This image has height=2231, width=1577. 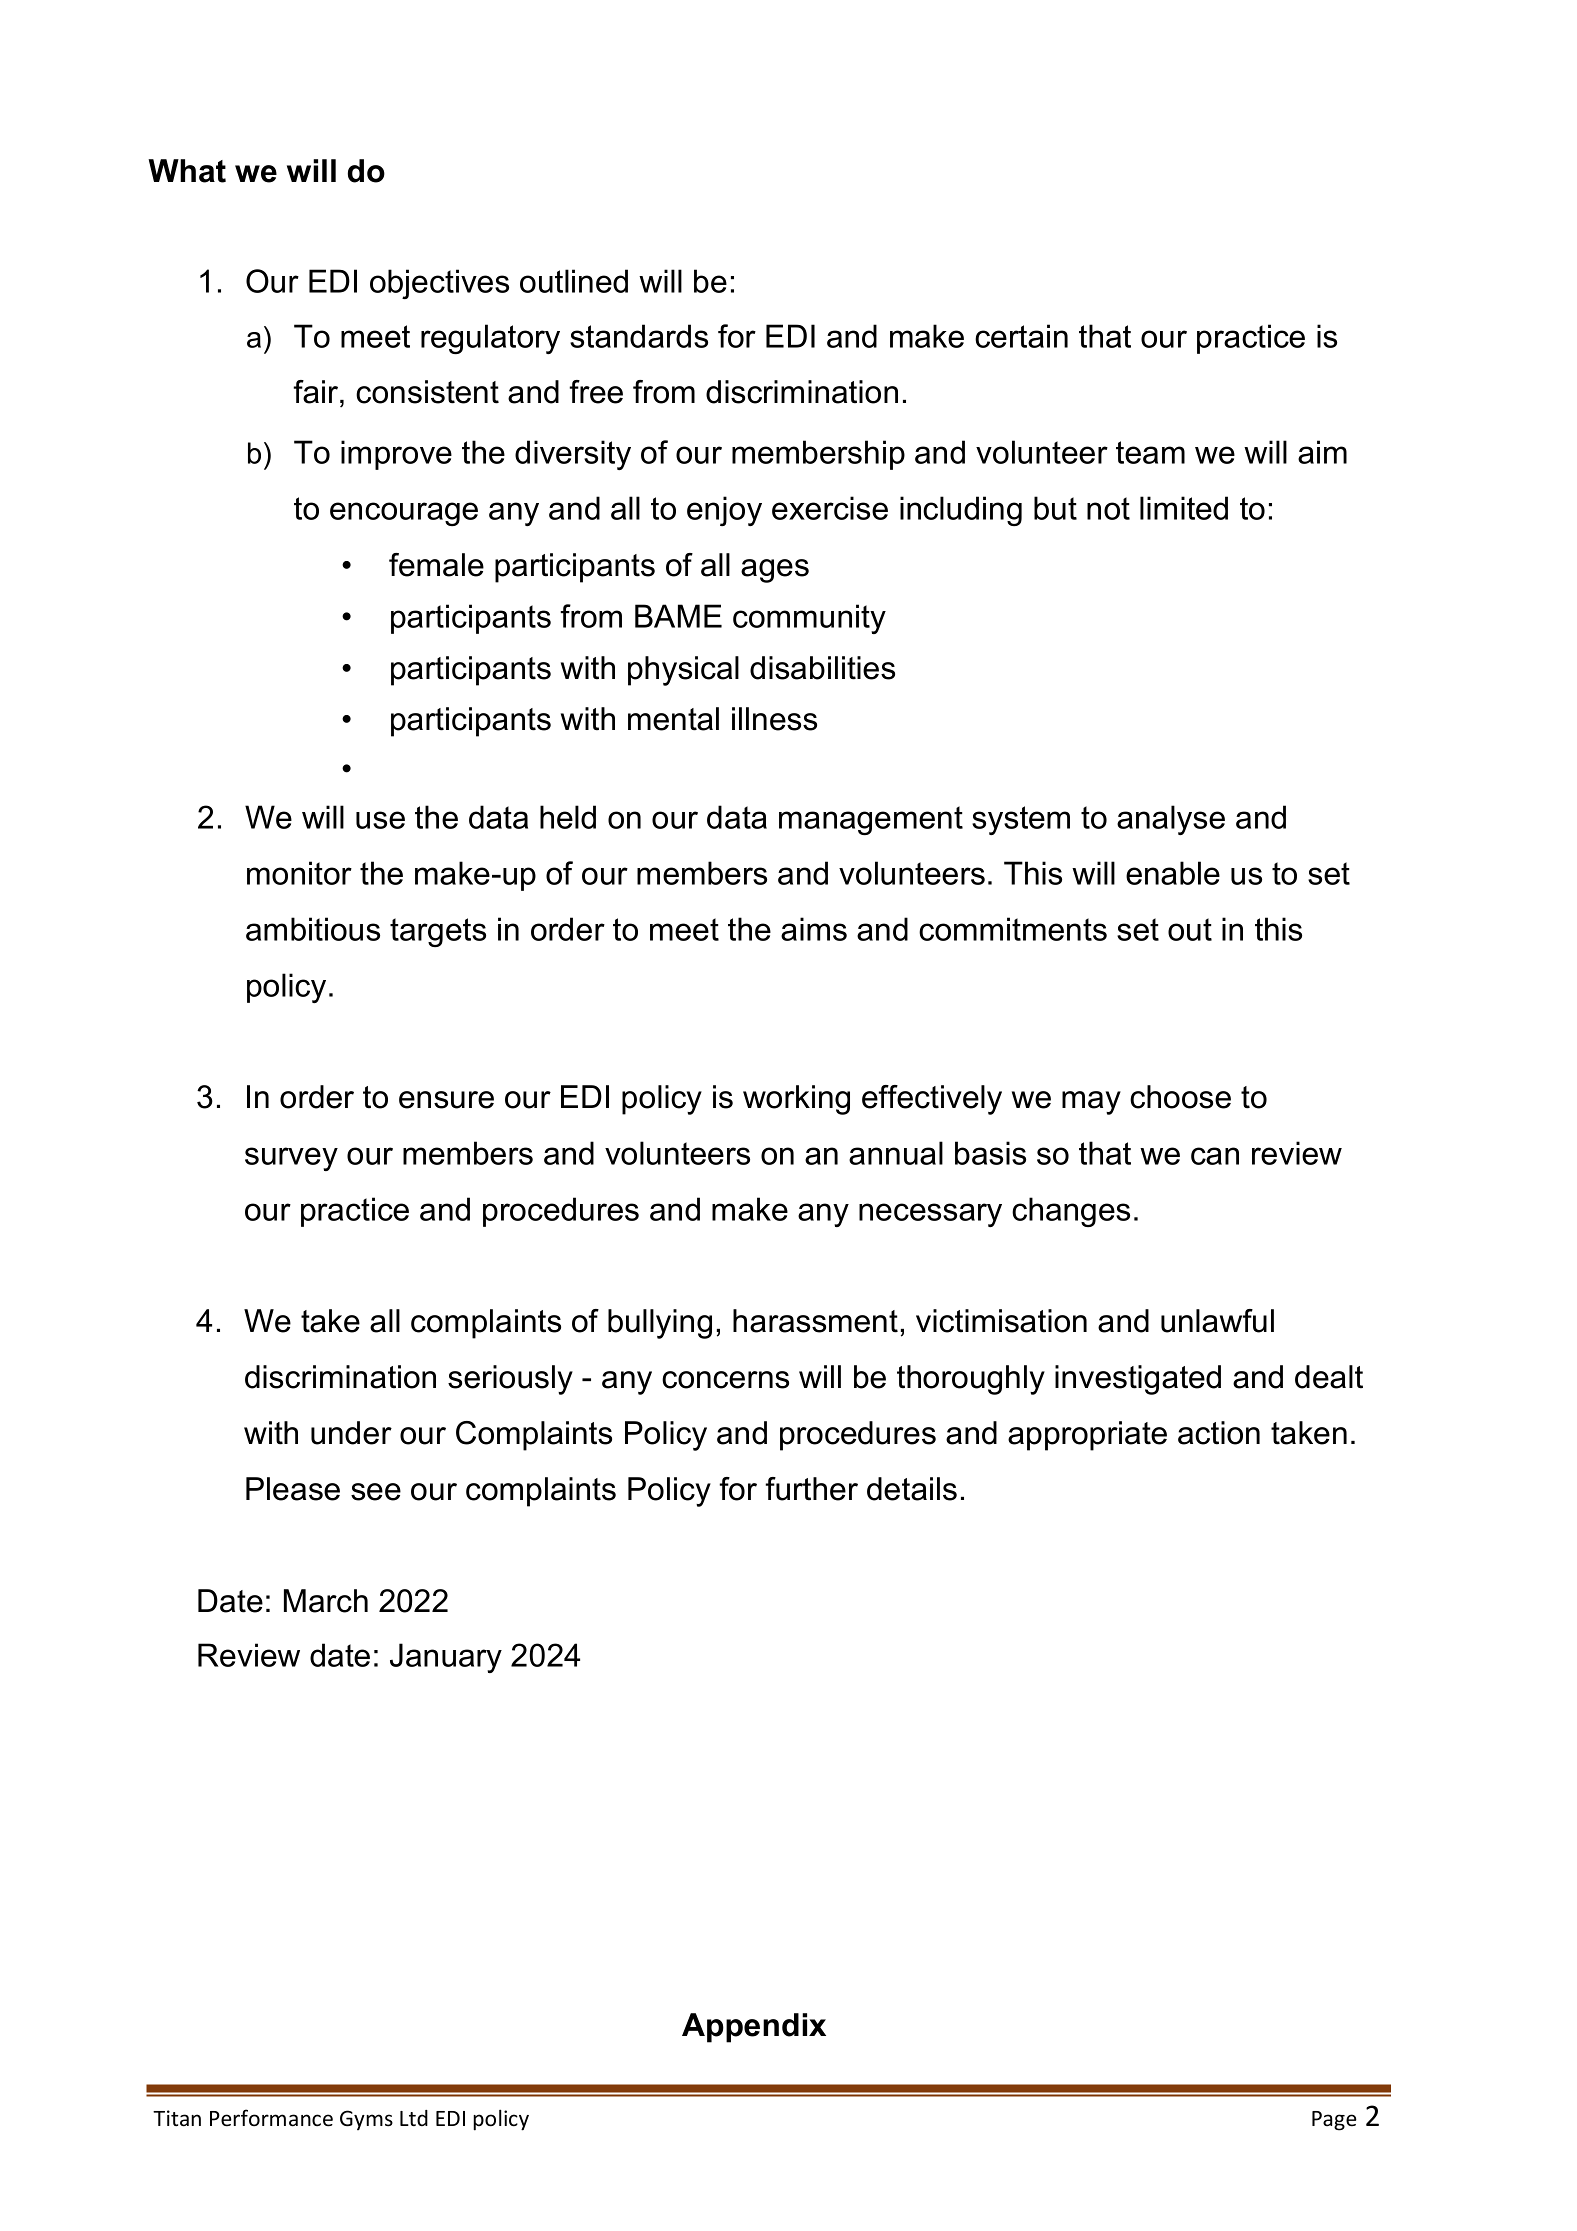 What do you see at coordinates (639, 336) in the image?
I see `standards` at bounding box center [639, 336].
